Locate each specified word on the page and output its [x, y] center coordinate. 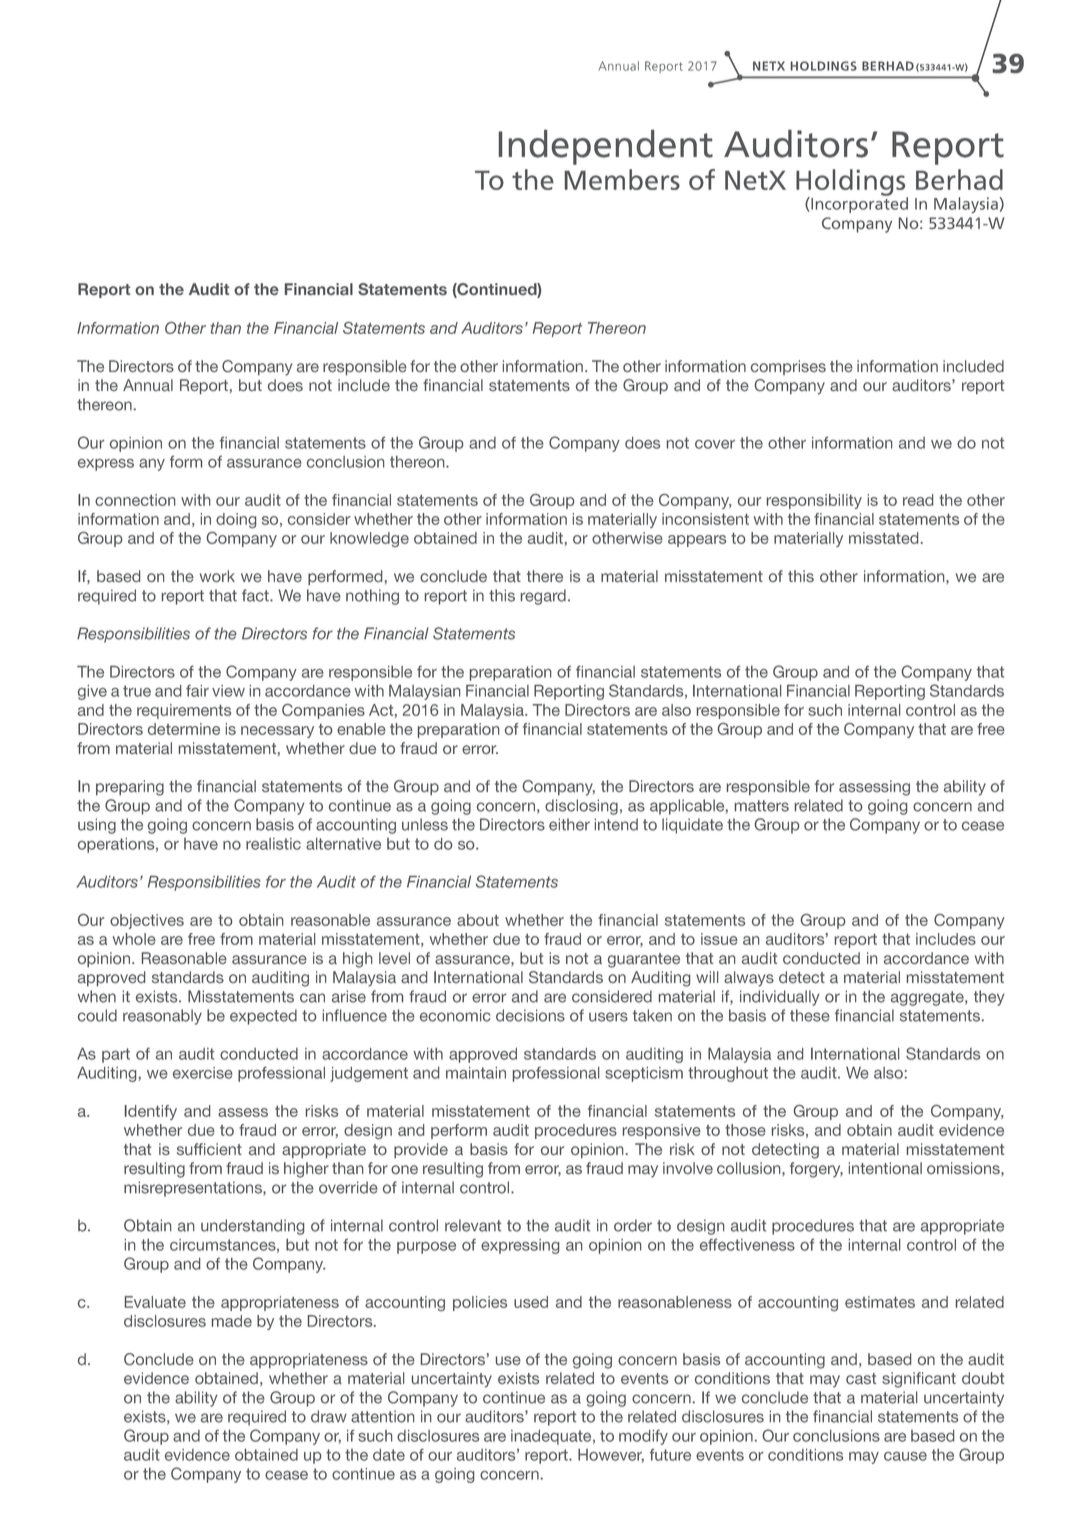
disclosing [581, 807]
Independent [606, 147]
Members [622, 179]
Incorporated [858, 204]
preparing [130, 788]
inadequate [552, 1437]
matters [761, 806]
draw [329, 1416]
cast [861, 1379]
